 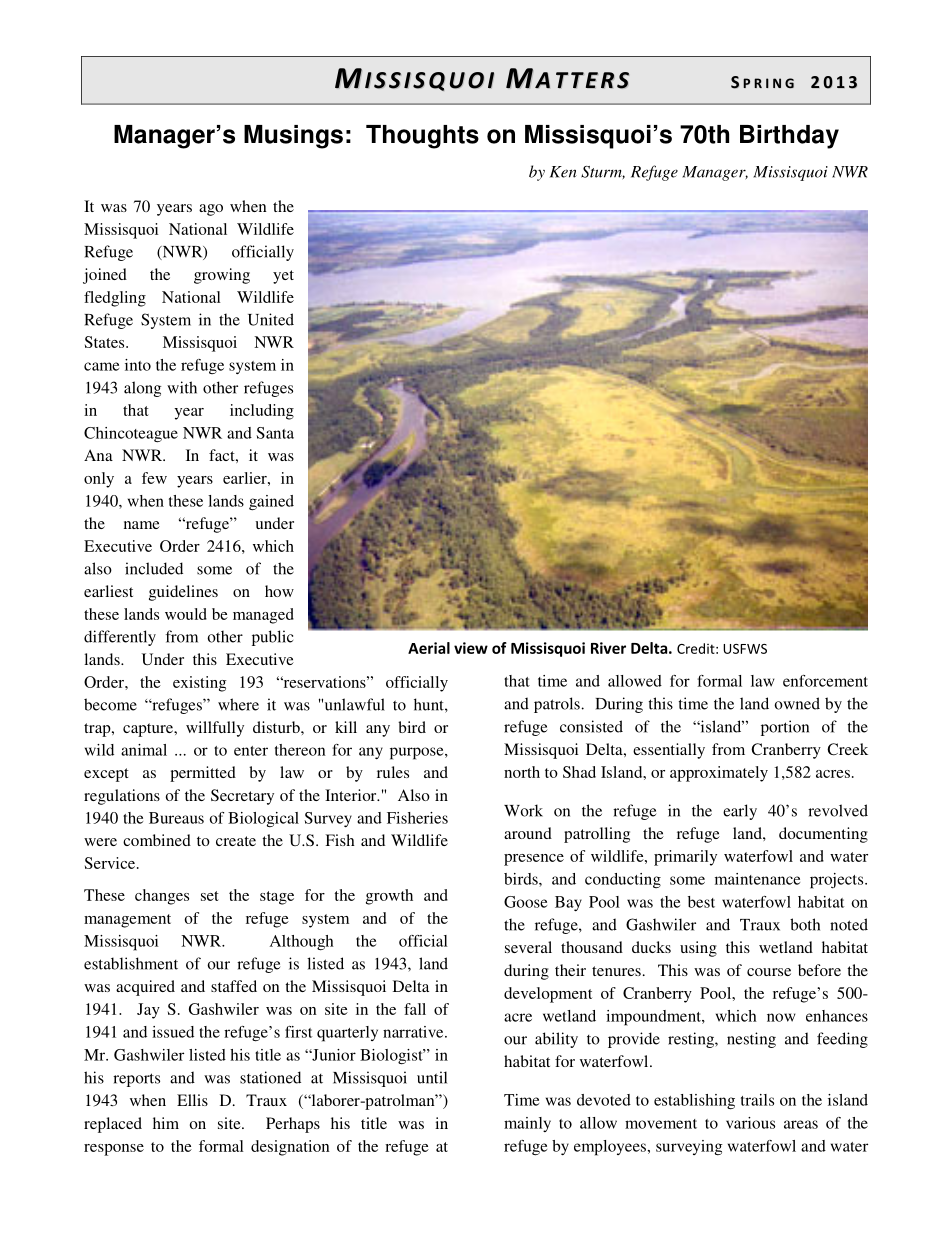 What do you see at coordinates (422, 137) in the document?
I see `Thoughts` at bounding box center [422, 137].
